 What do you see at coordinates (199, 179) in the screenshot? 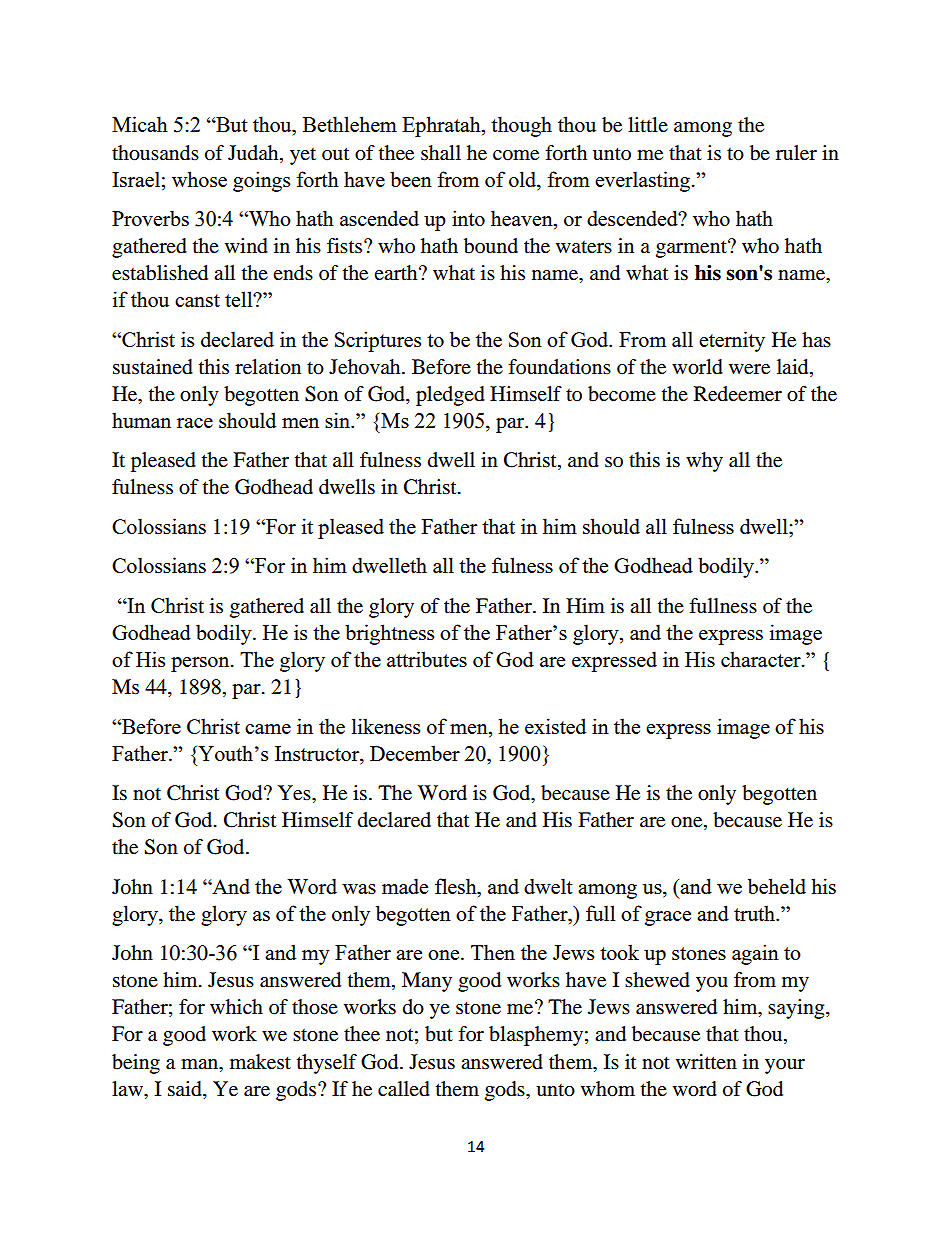
I see `whose` at bounding box center [199, 179].
